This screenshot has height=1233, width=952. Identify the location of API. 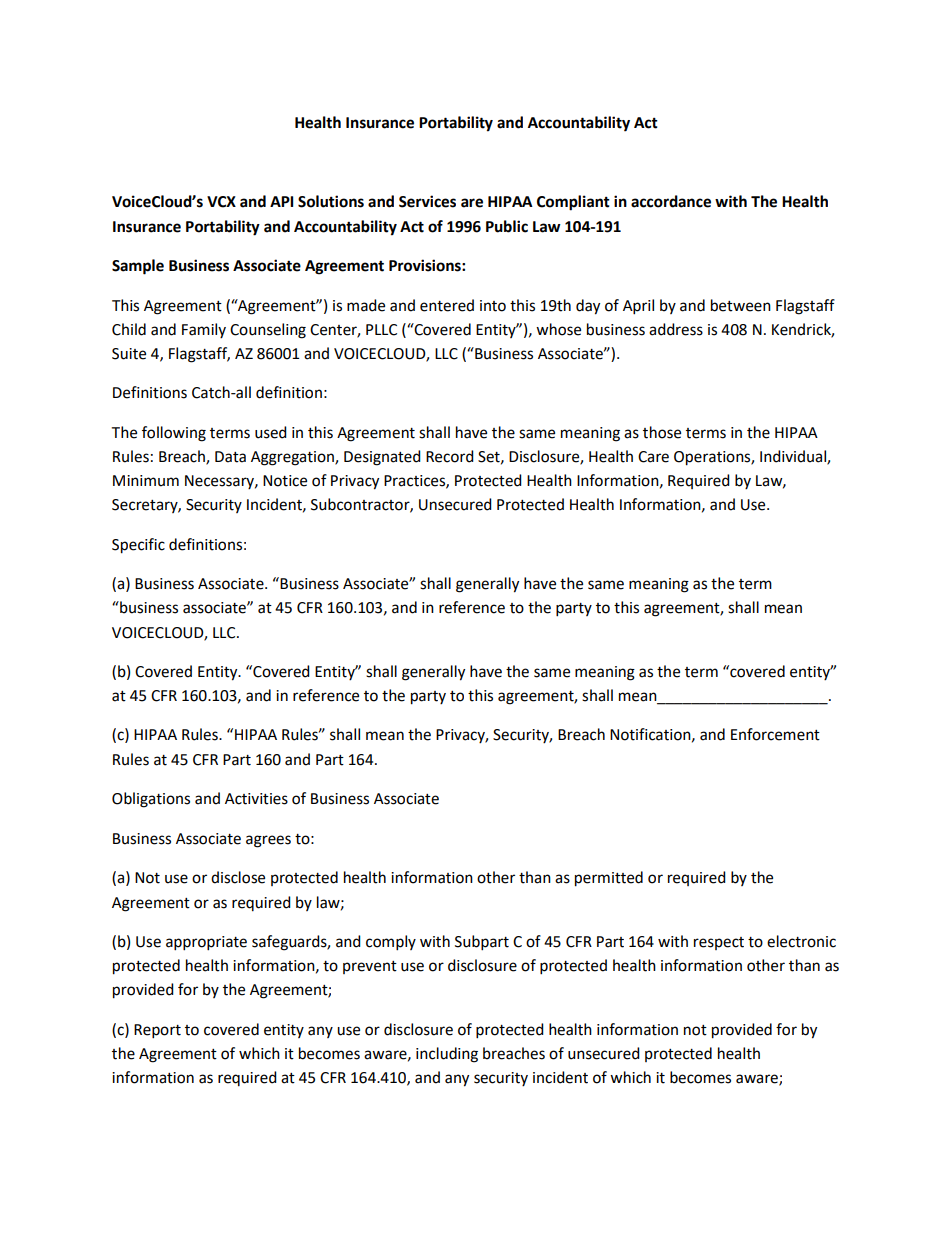
(281, 201).
